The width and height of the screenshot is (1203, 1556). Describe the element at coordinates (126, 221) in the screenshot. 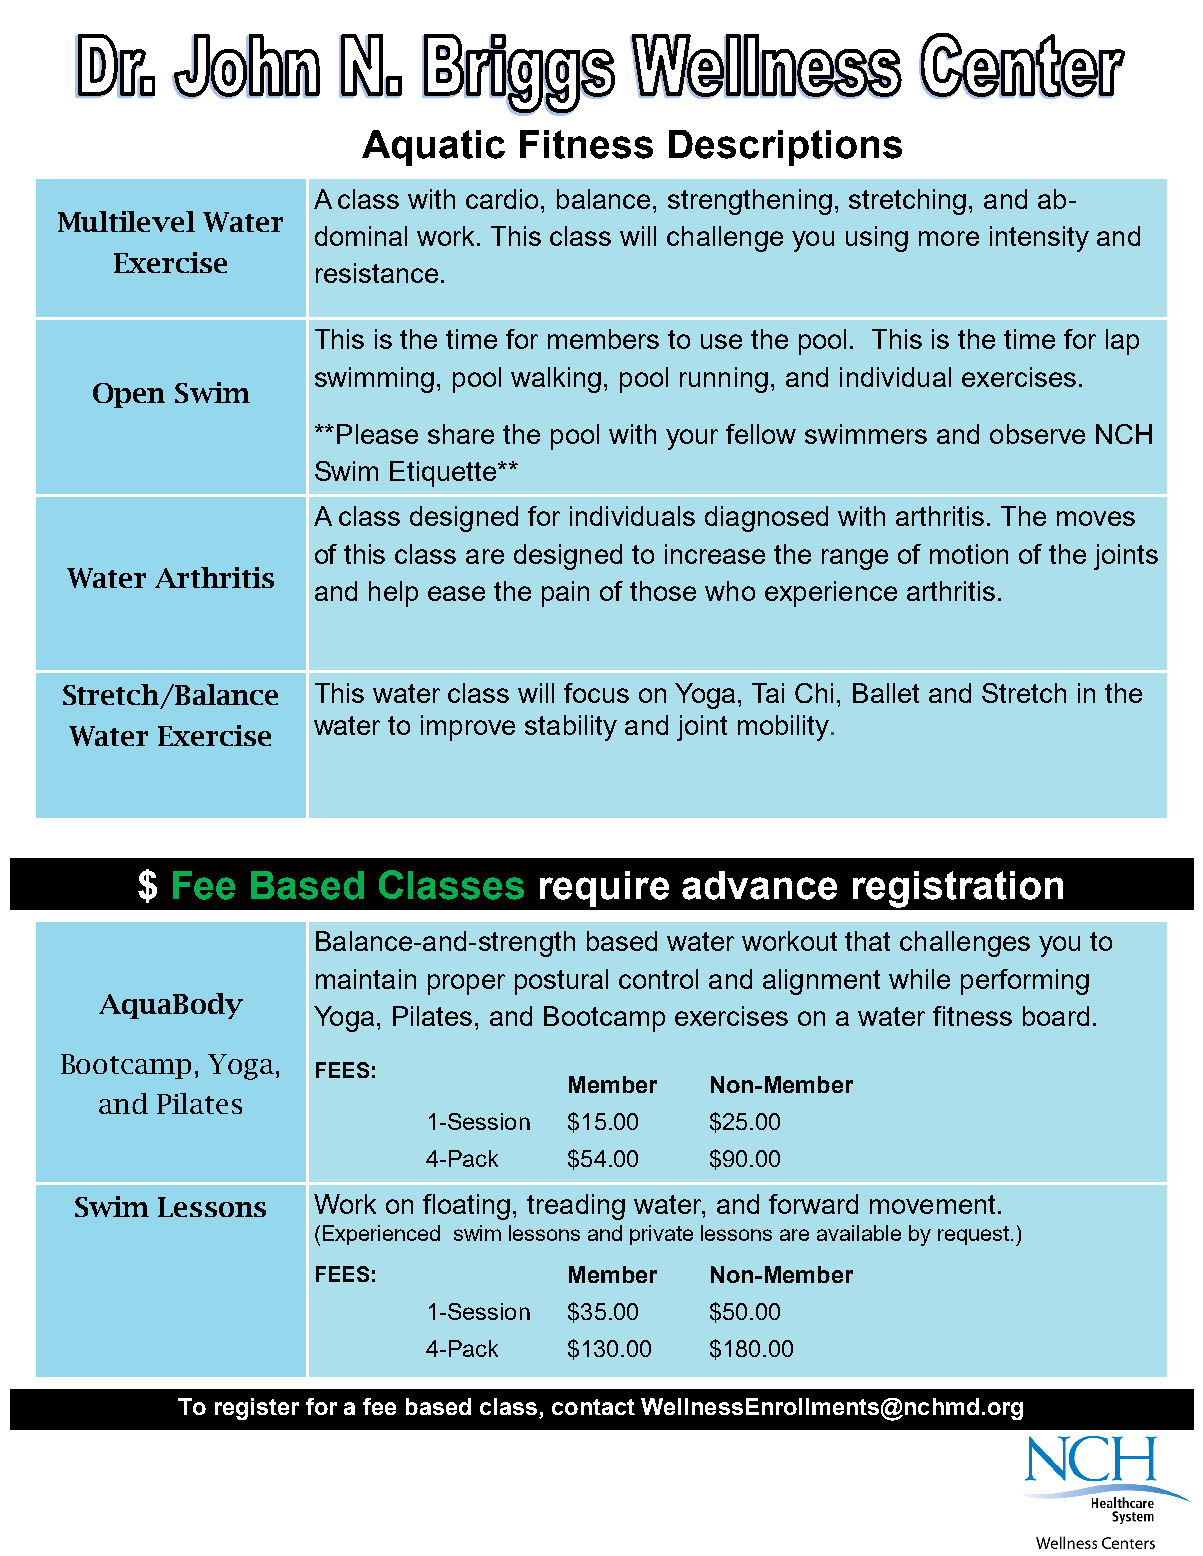

I see `Multilevel` at that location.
